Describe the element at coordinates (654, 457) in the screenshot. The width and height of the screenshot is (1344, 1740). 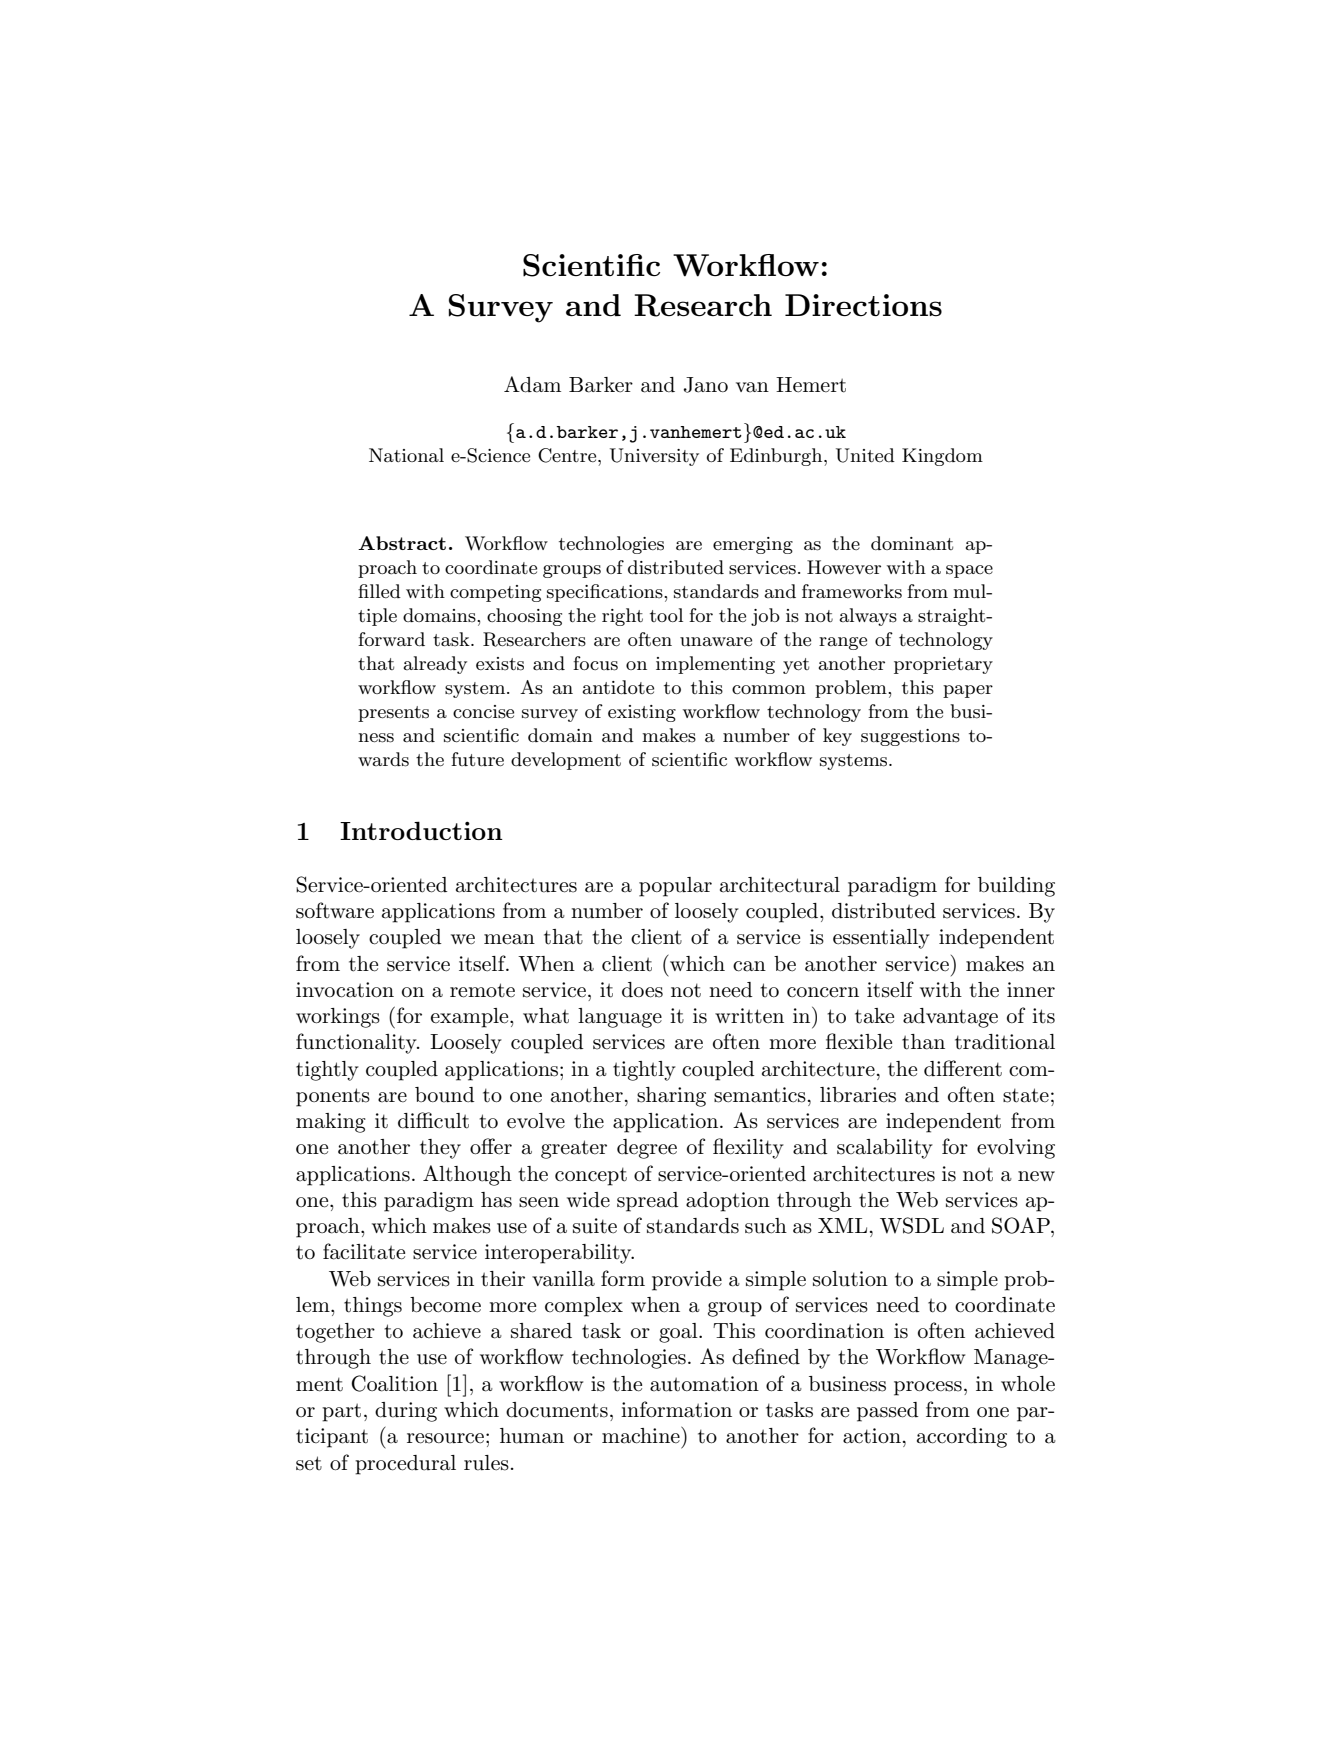
I see `University` at that location.
